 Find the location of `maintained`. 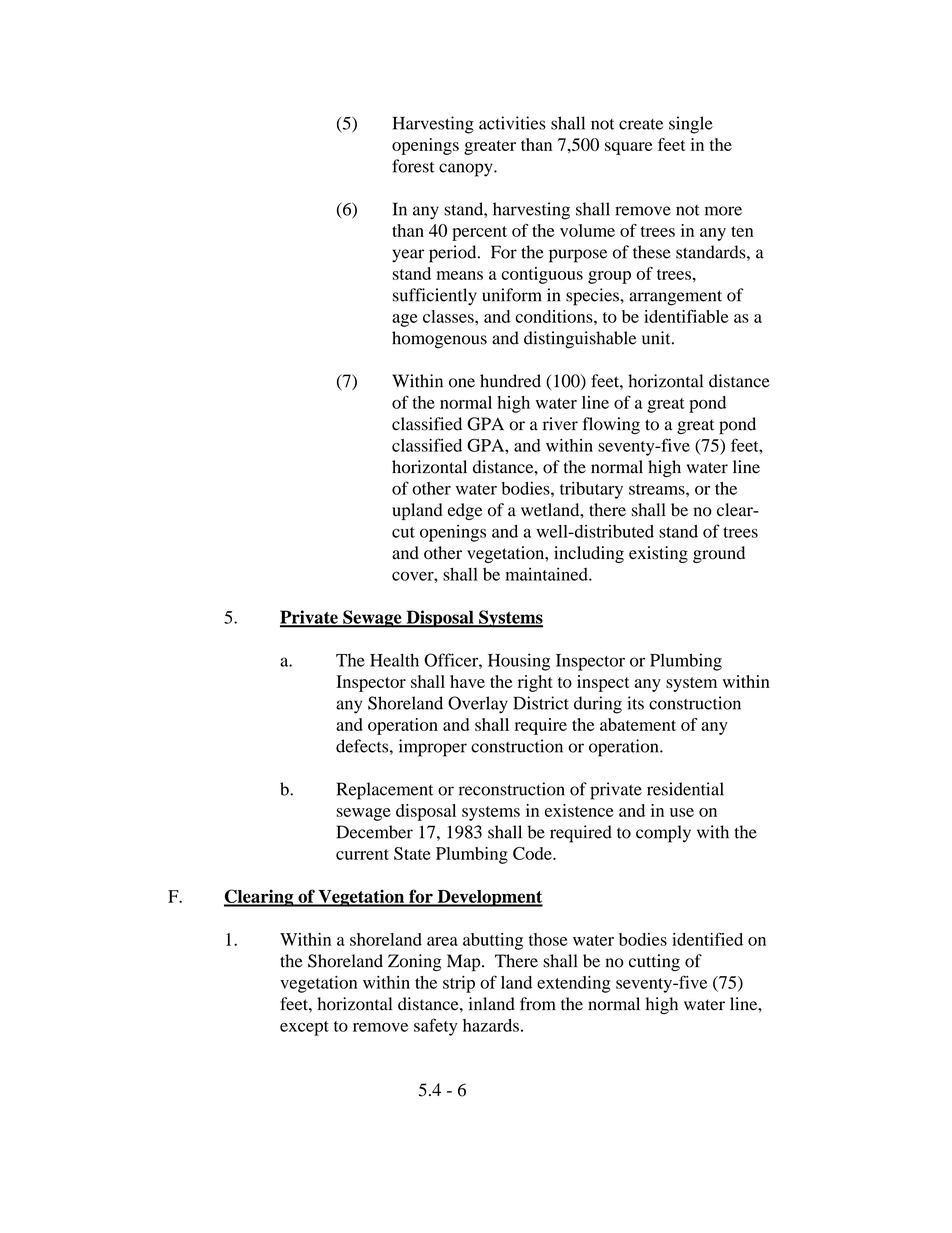

maintained is located at coordinates (548, 574).
